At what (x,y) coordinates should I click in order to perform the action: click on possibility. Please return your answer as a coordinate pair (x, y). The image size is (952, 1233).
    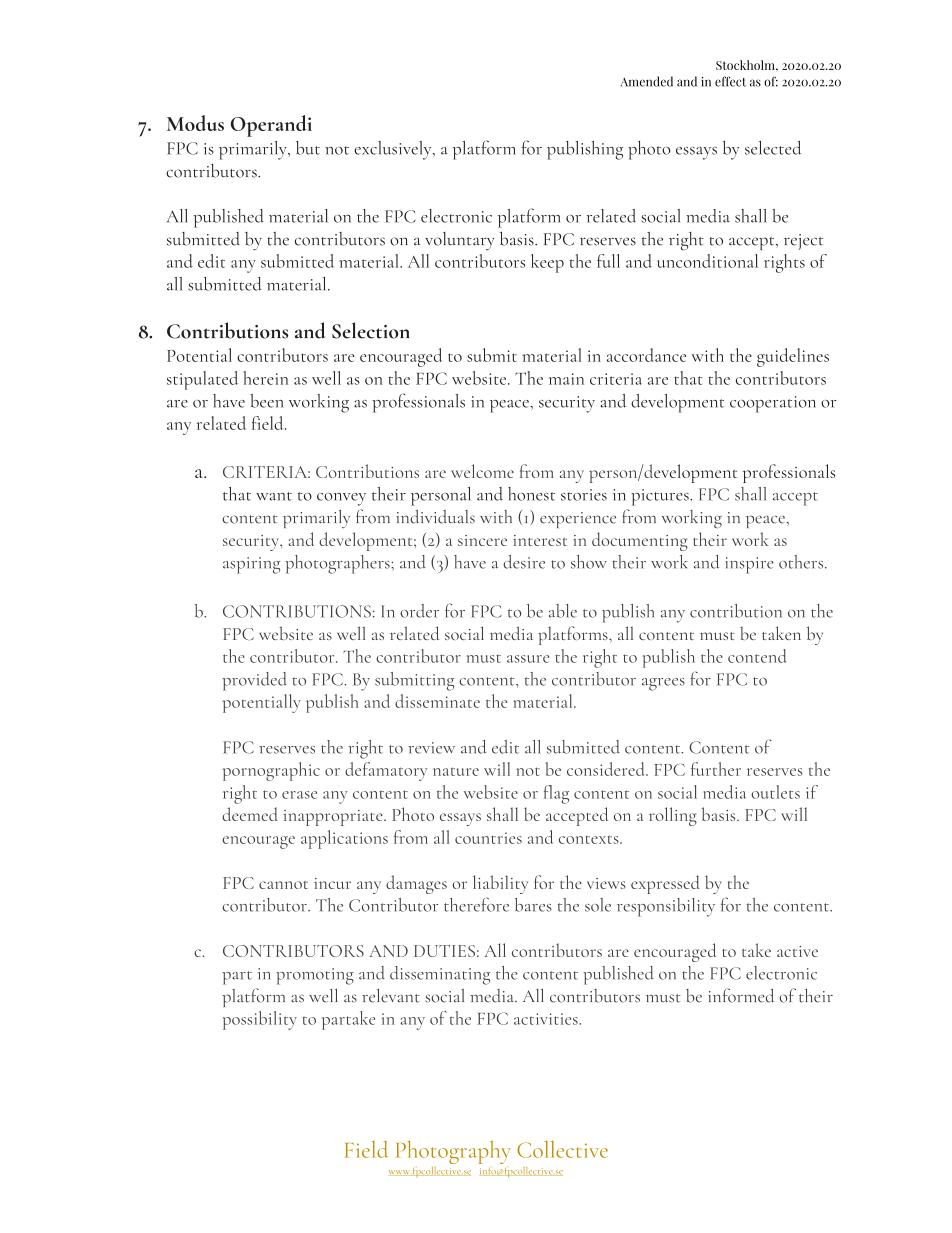
    Looking at the image, I should click on (260, 1020).
